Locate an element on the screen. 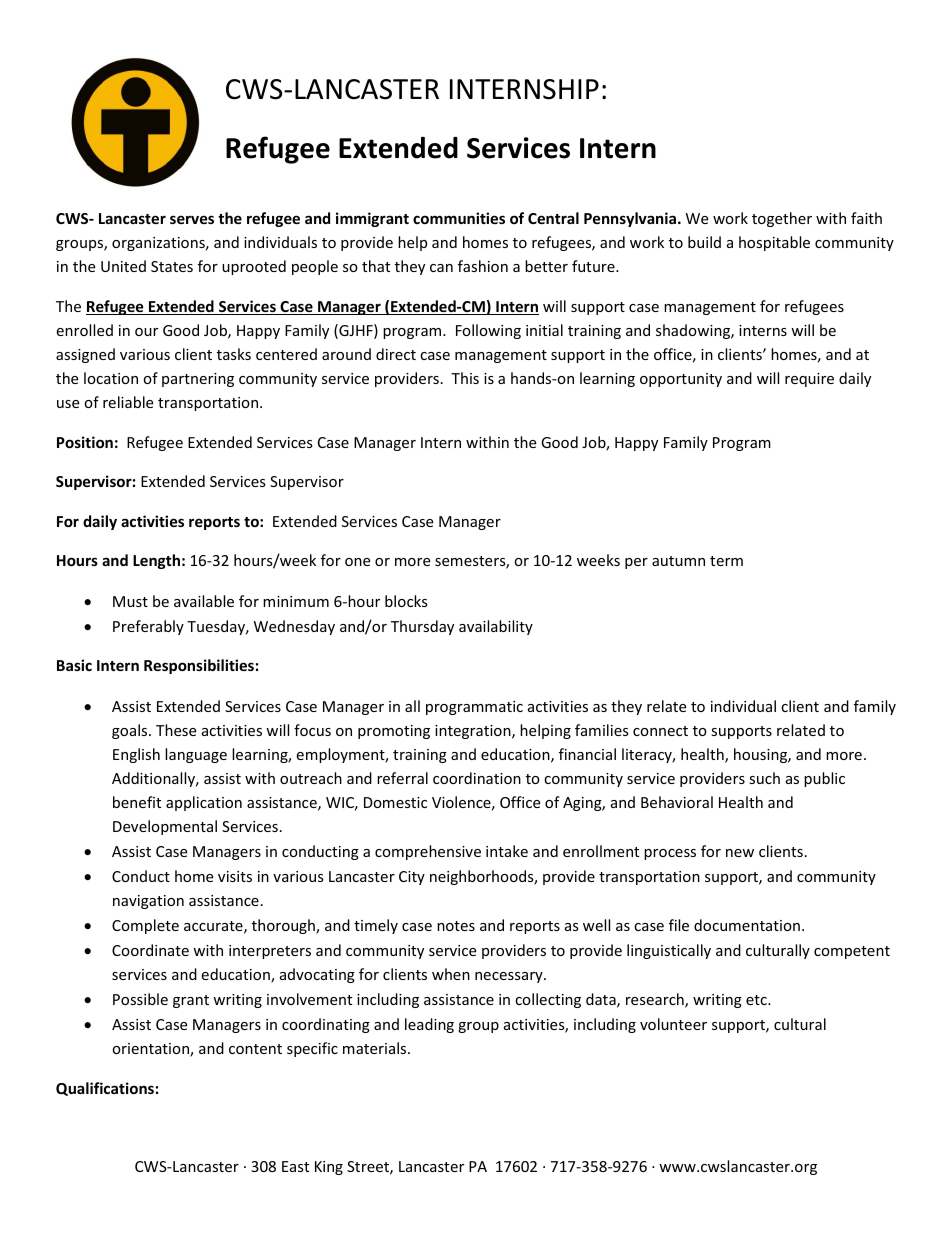  Qualifications is located at coordinates (105, 1089).
